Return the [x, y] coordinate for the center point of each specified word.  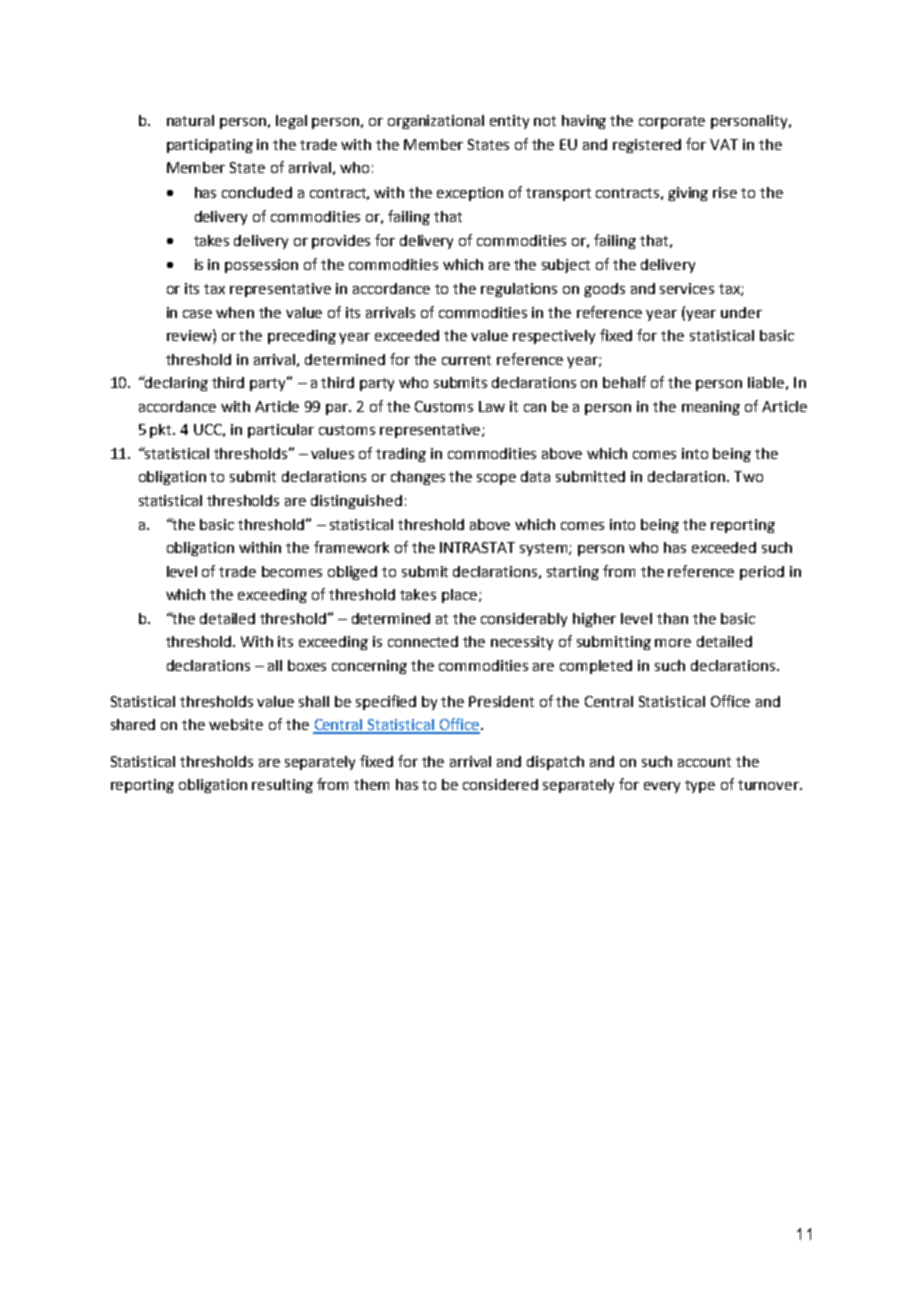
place [461, 596]
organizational [436, 122]
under [741, 312]
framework [351, 547]
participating [210, 146]
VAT [724, 144]
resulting [282, 786]
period [762, 573]
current [466, 360]
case [197, 314]
